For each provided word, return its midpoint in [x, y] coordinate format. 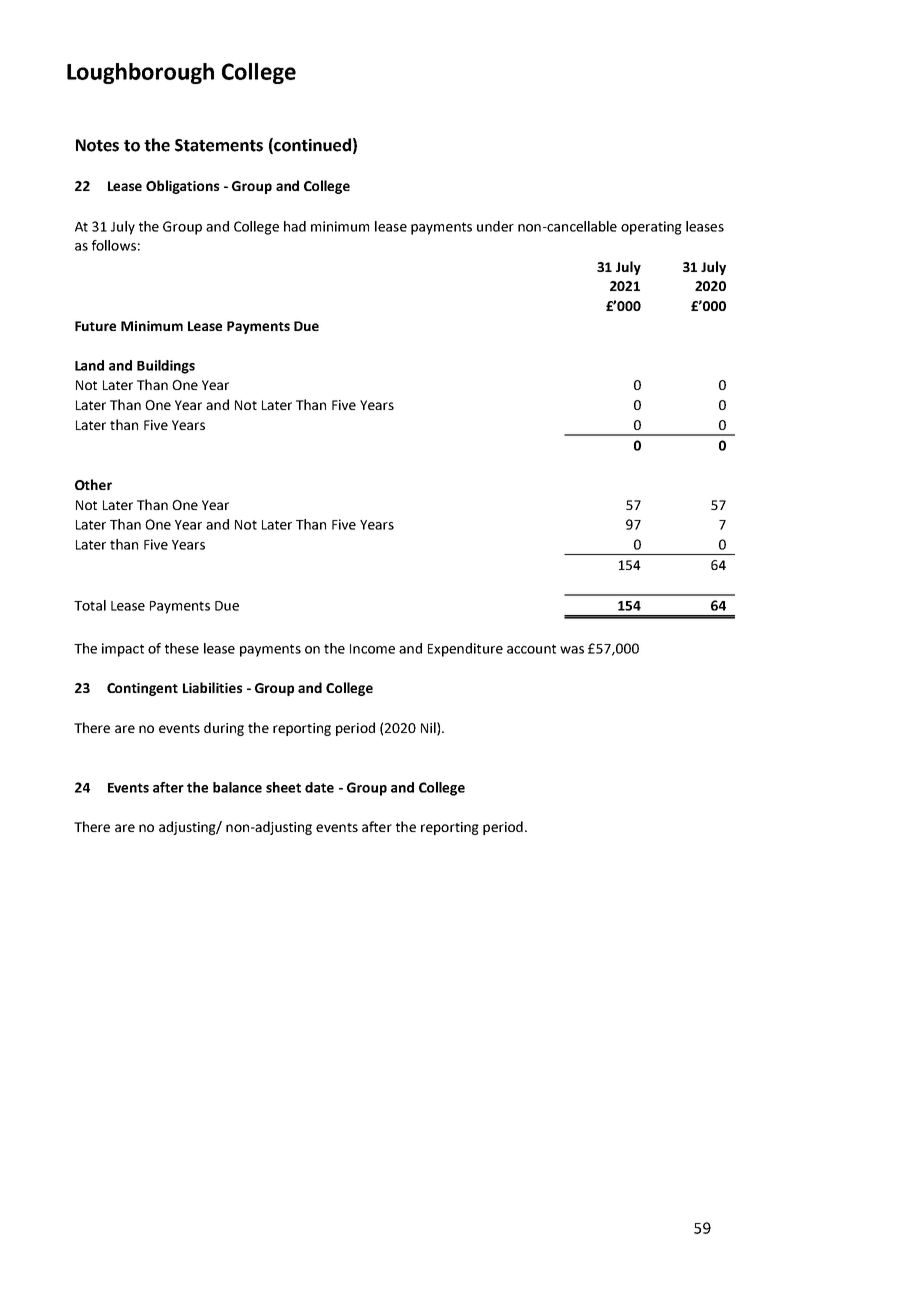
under [495, 226]
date [319, 787]
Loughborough [140, 73]
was [572, 650]
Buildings [166, 367]
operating [651, 228]
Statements [219, 145]
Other [93, 484]
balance [237, 787]
